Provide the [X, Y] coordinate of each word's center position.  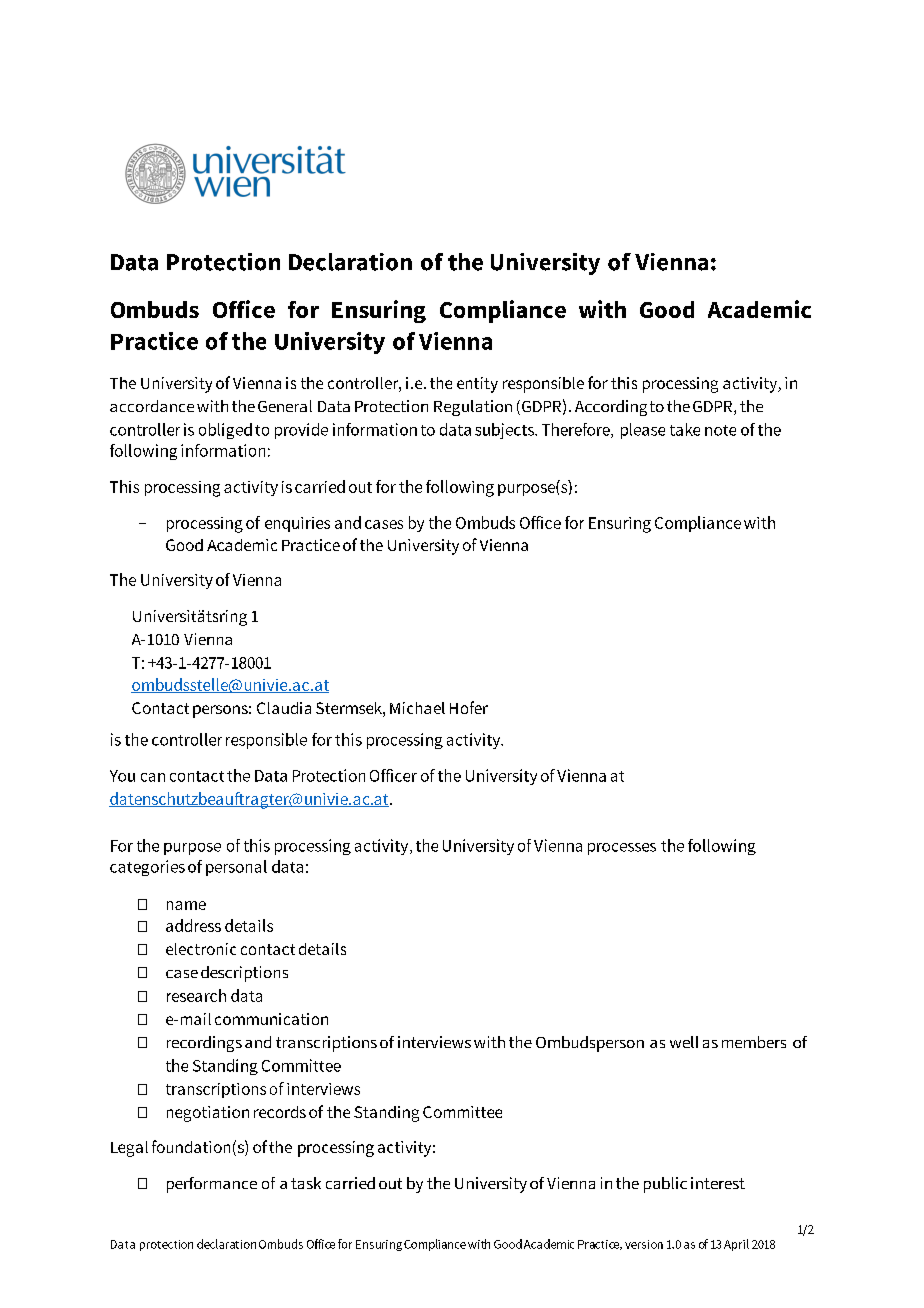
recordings [204, 1044]
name [186, 905]
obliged [225, 431]
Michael [417, 708]
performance [212, 1185]
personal [236, 868]
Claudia [284, 708]
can [153, 777]
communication [271, 1019]
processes [622, 849]
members [754, 1042]
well [684, 1042]
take [685, 429]
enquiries [297, 524]
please [643, 431]
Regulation [473, 408]
